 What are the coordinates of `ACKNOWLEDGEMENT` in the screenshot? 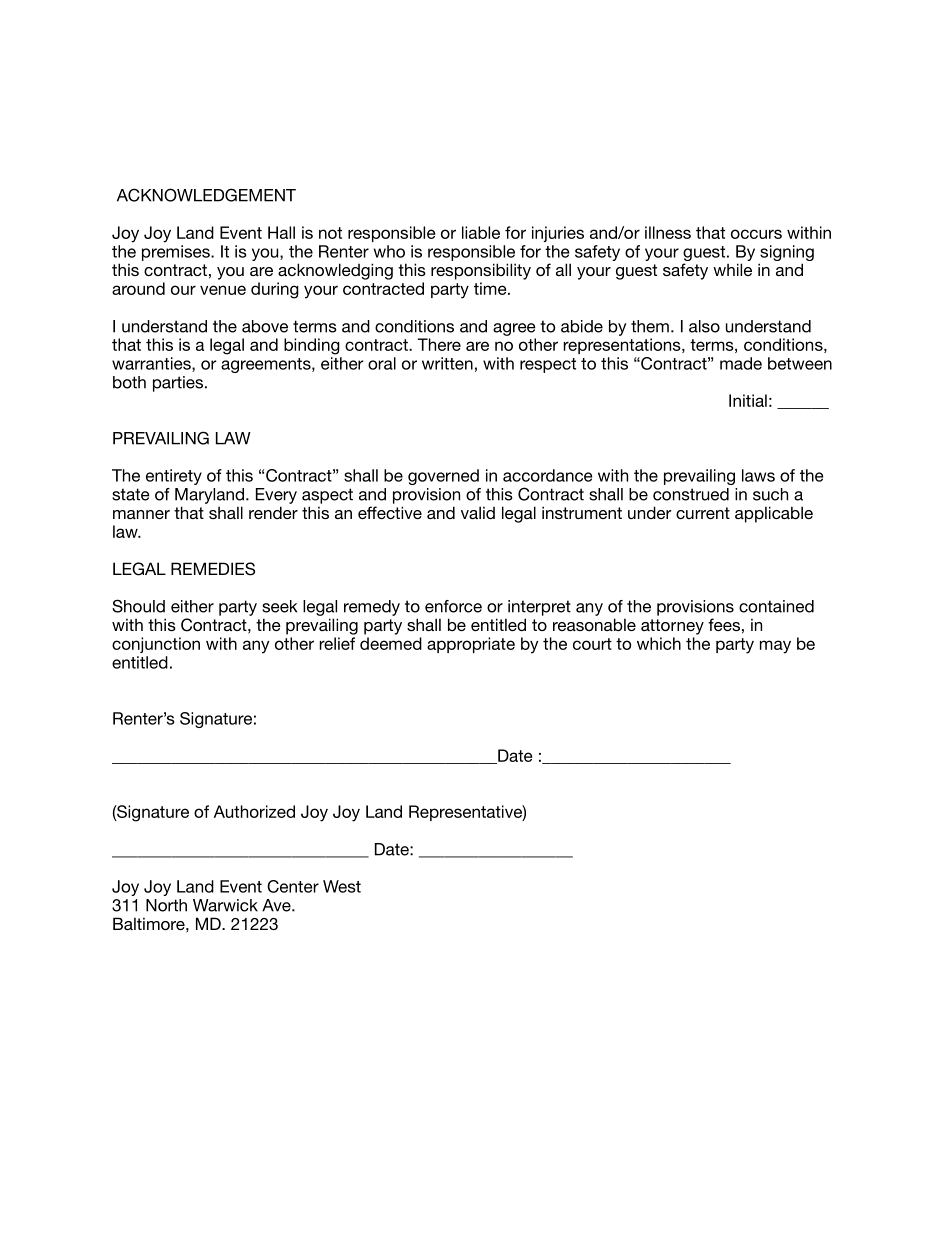 It's located at (206, 195).
